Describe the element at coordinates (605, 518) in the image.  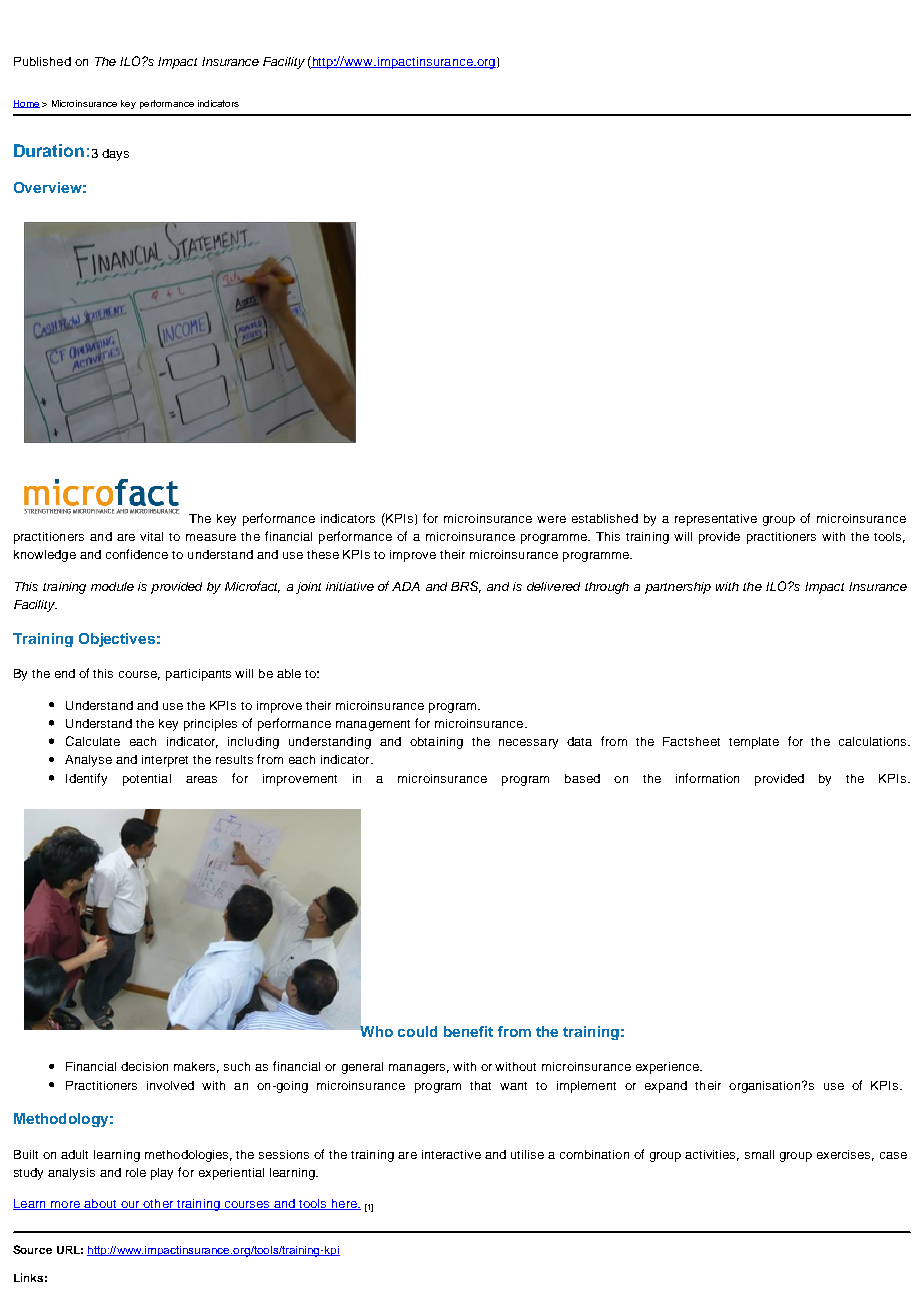
I see `established` at that location.
